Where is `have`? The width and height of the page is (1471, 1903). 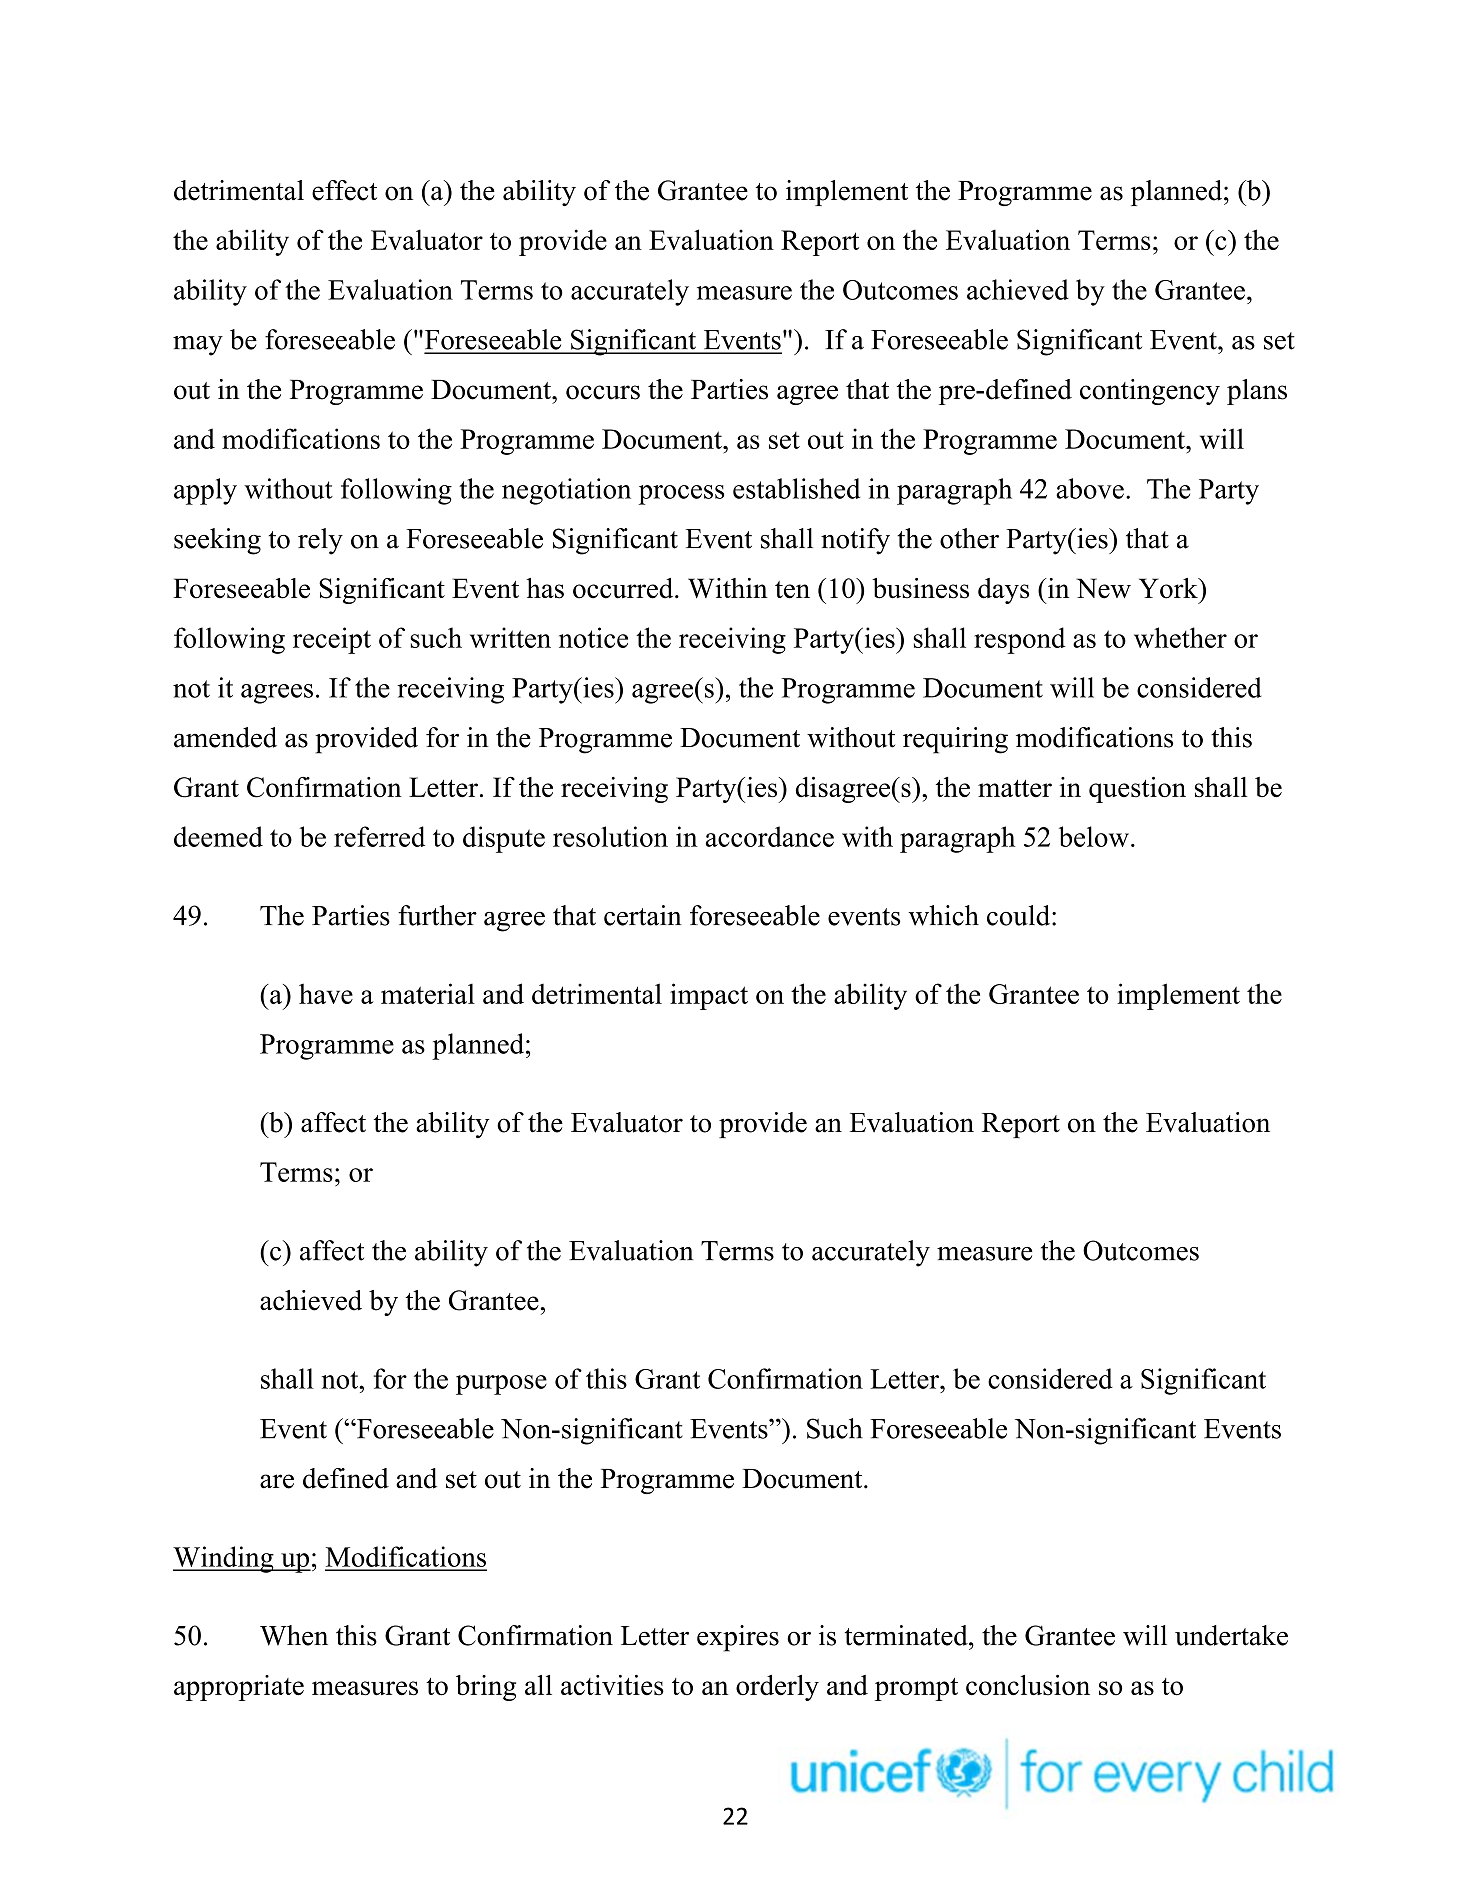 have is located at coordinates (326, 993).
